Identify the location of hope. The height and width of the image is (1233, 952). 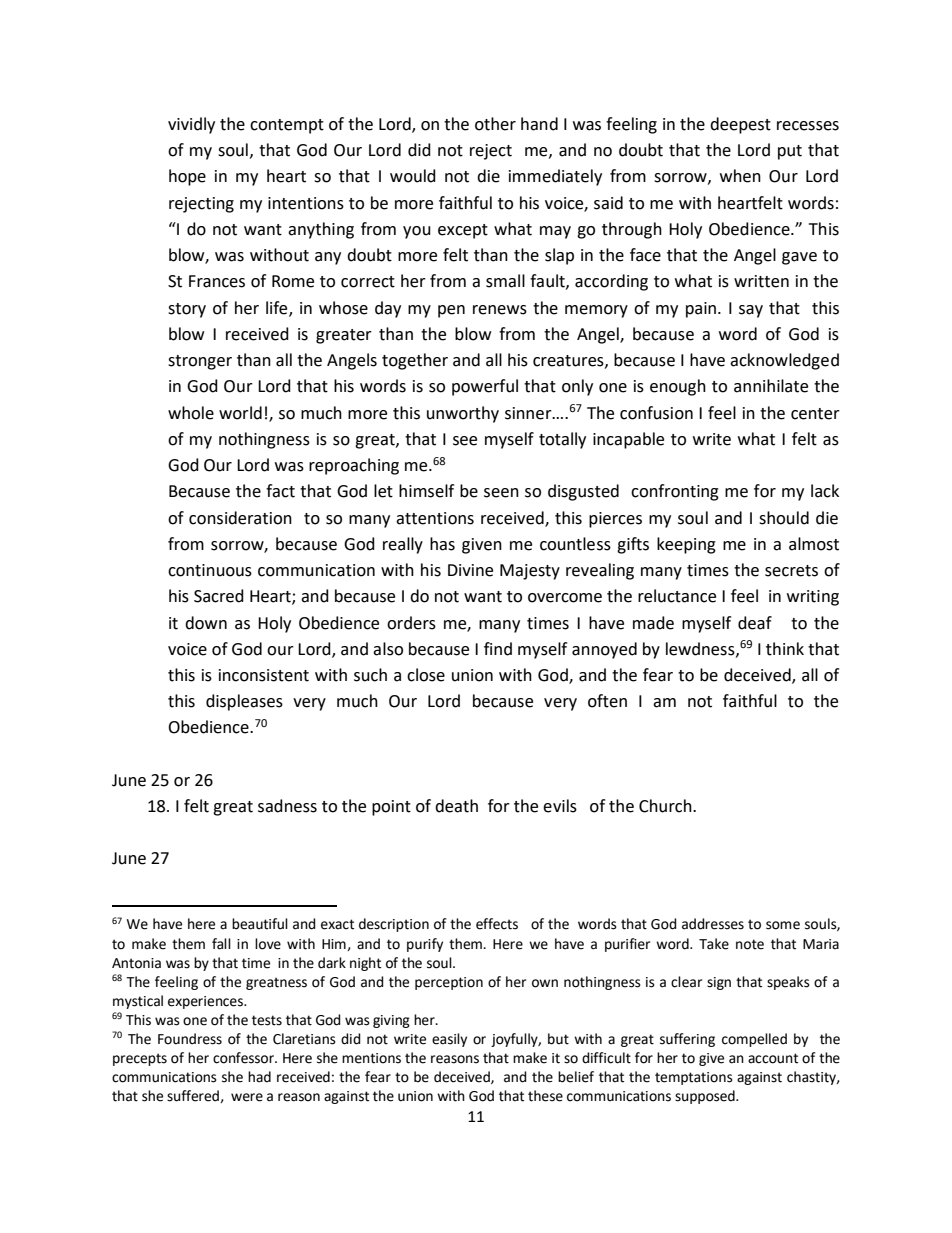
(187, 177).
